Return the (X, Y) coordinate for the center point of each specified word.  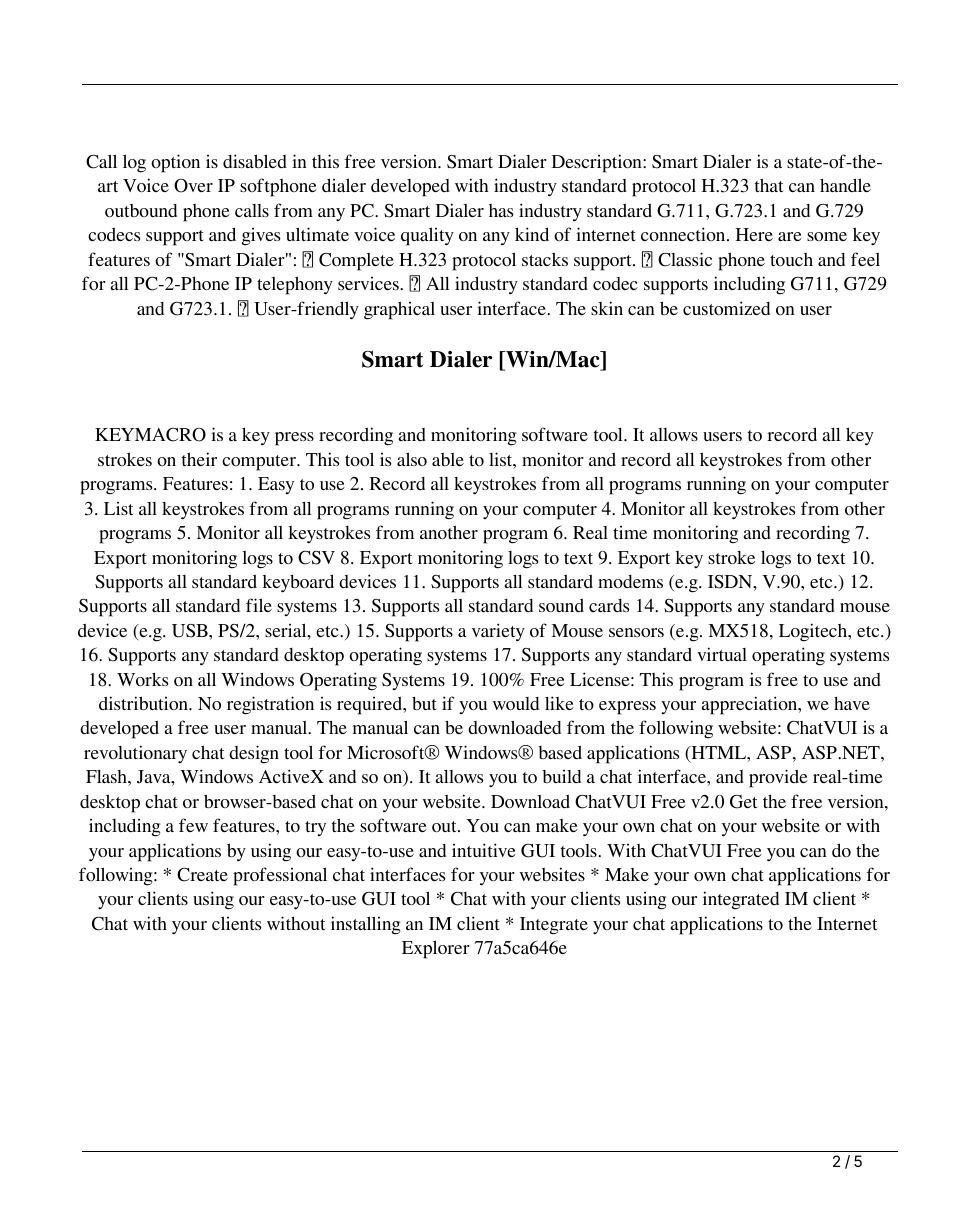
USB (191, 631)
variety (498, 632)
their (199, 459)
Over (193, 186)
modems (630, 581)
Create (202, 875)
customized (726, 308)
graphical (399, 310)
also (412, 459)
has (501, 210)
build (561, 776)
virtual (722, 654)
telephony (295, 285)
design (254, 754)
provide (778, 778)
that (769, 185)
